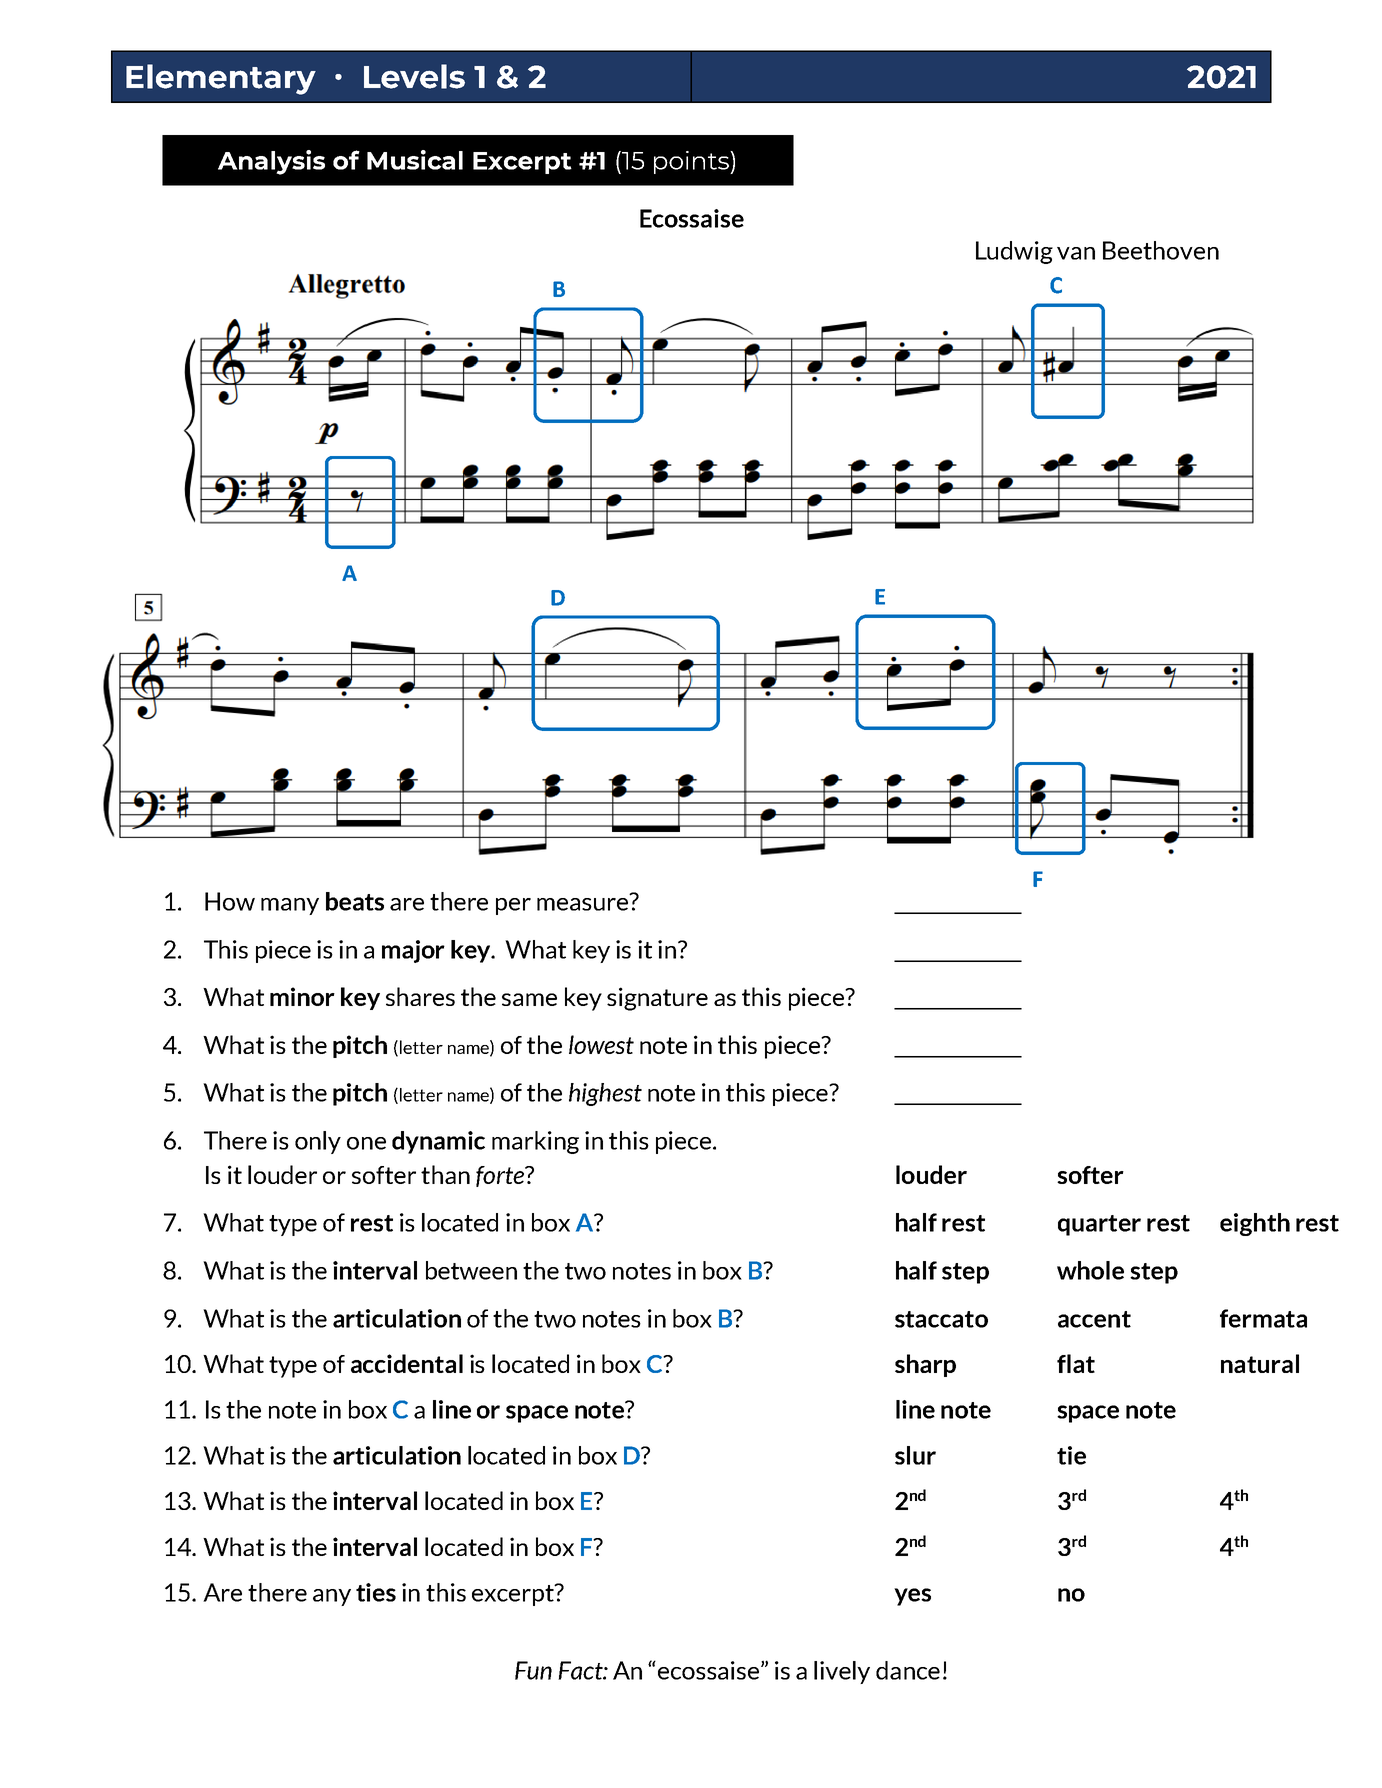 Image resolution: width=1382 pixels, height=1788 pixels. Describe the element at coordinates (1099, 1225) in the document. I see `quarter` at that location.
